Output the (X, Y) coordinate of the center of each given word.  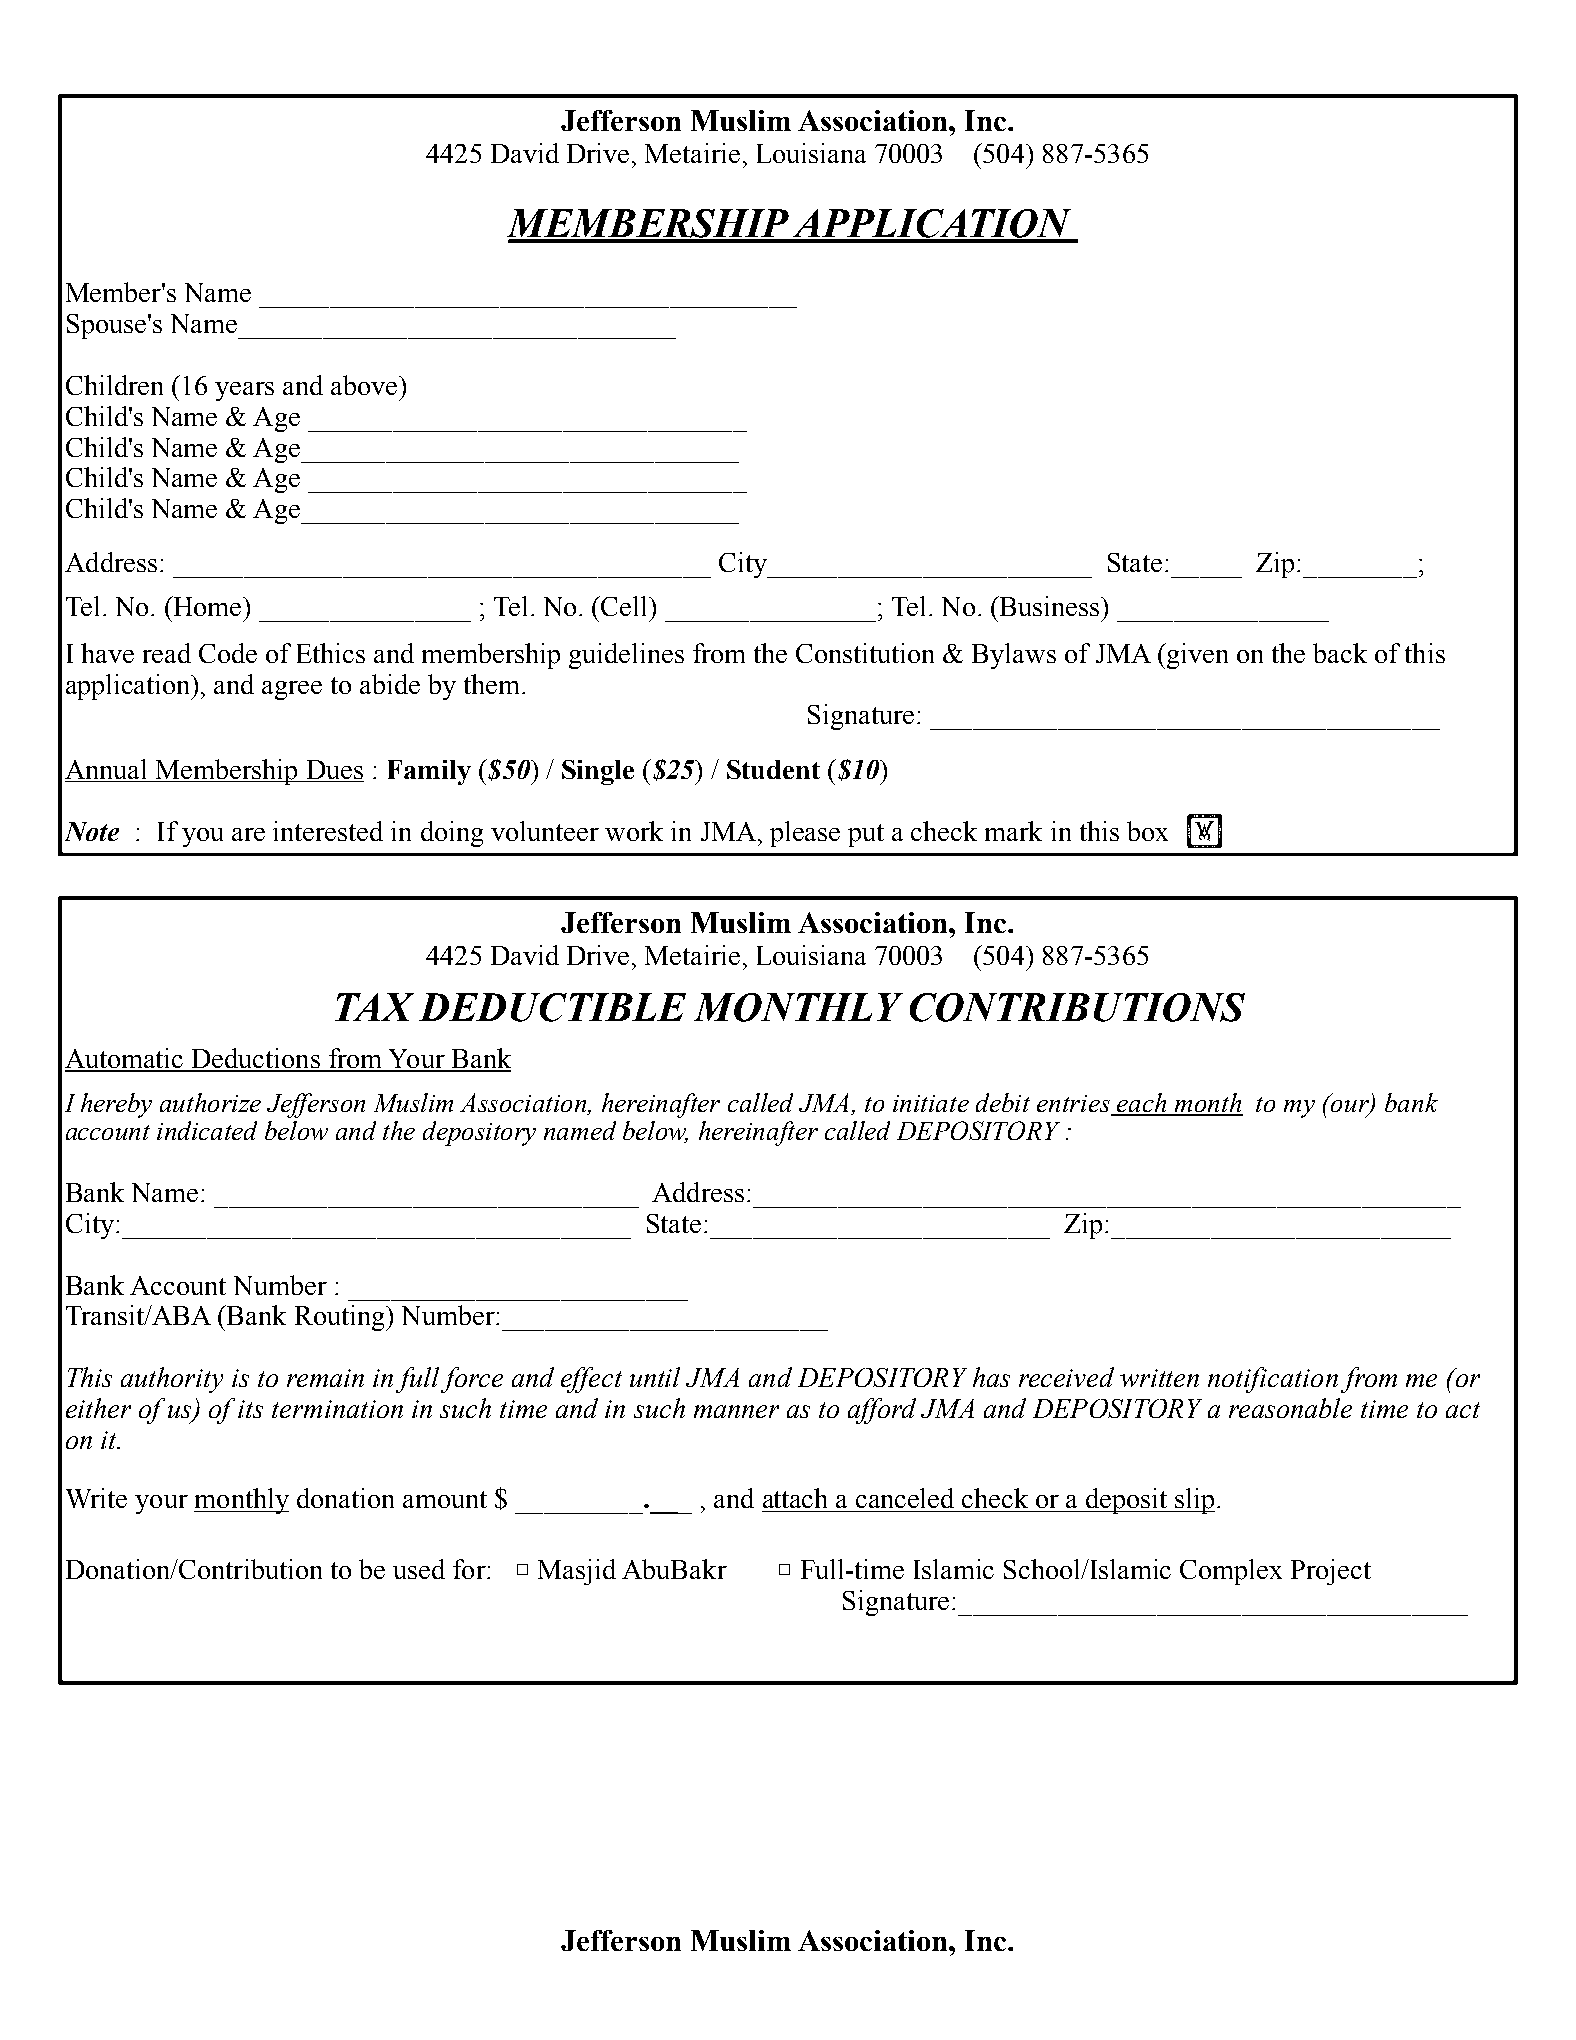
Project (1331, 1572)
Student (773, 769)
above (365, 385)
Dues (335, 769)
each (1143, 1104)
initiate (931, 1103)
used (419, 1569)
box (1147, 831)
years (244, 391)
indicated (207, 1130)
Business (1050, 606)
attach (795, 1498)
